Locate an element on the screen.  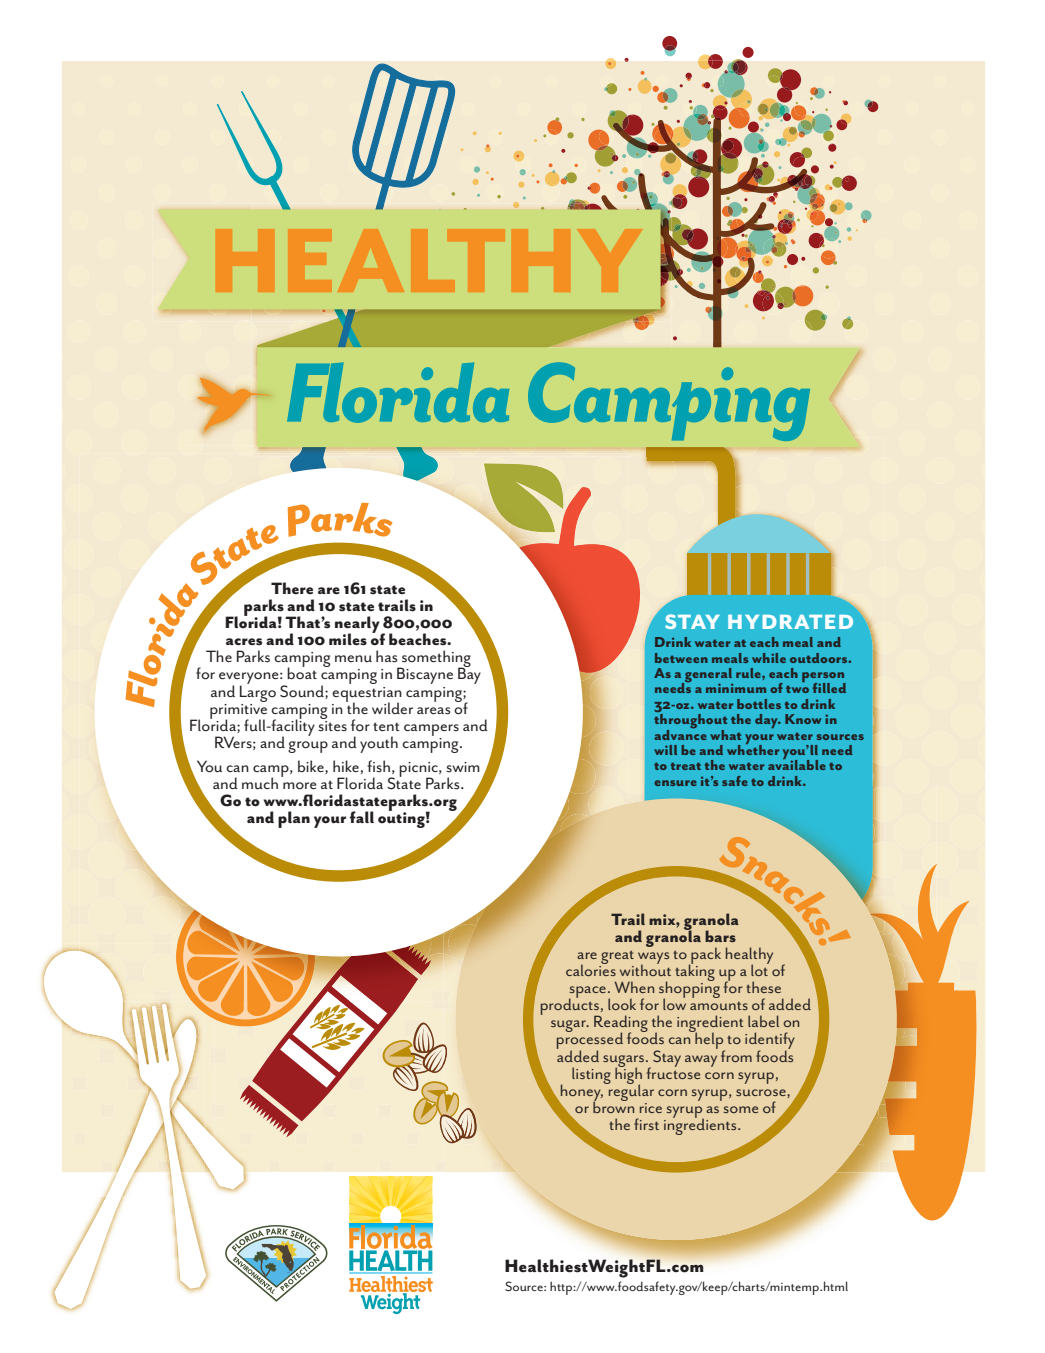
There is located at coordinates (292, 588).
